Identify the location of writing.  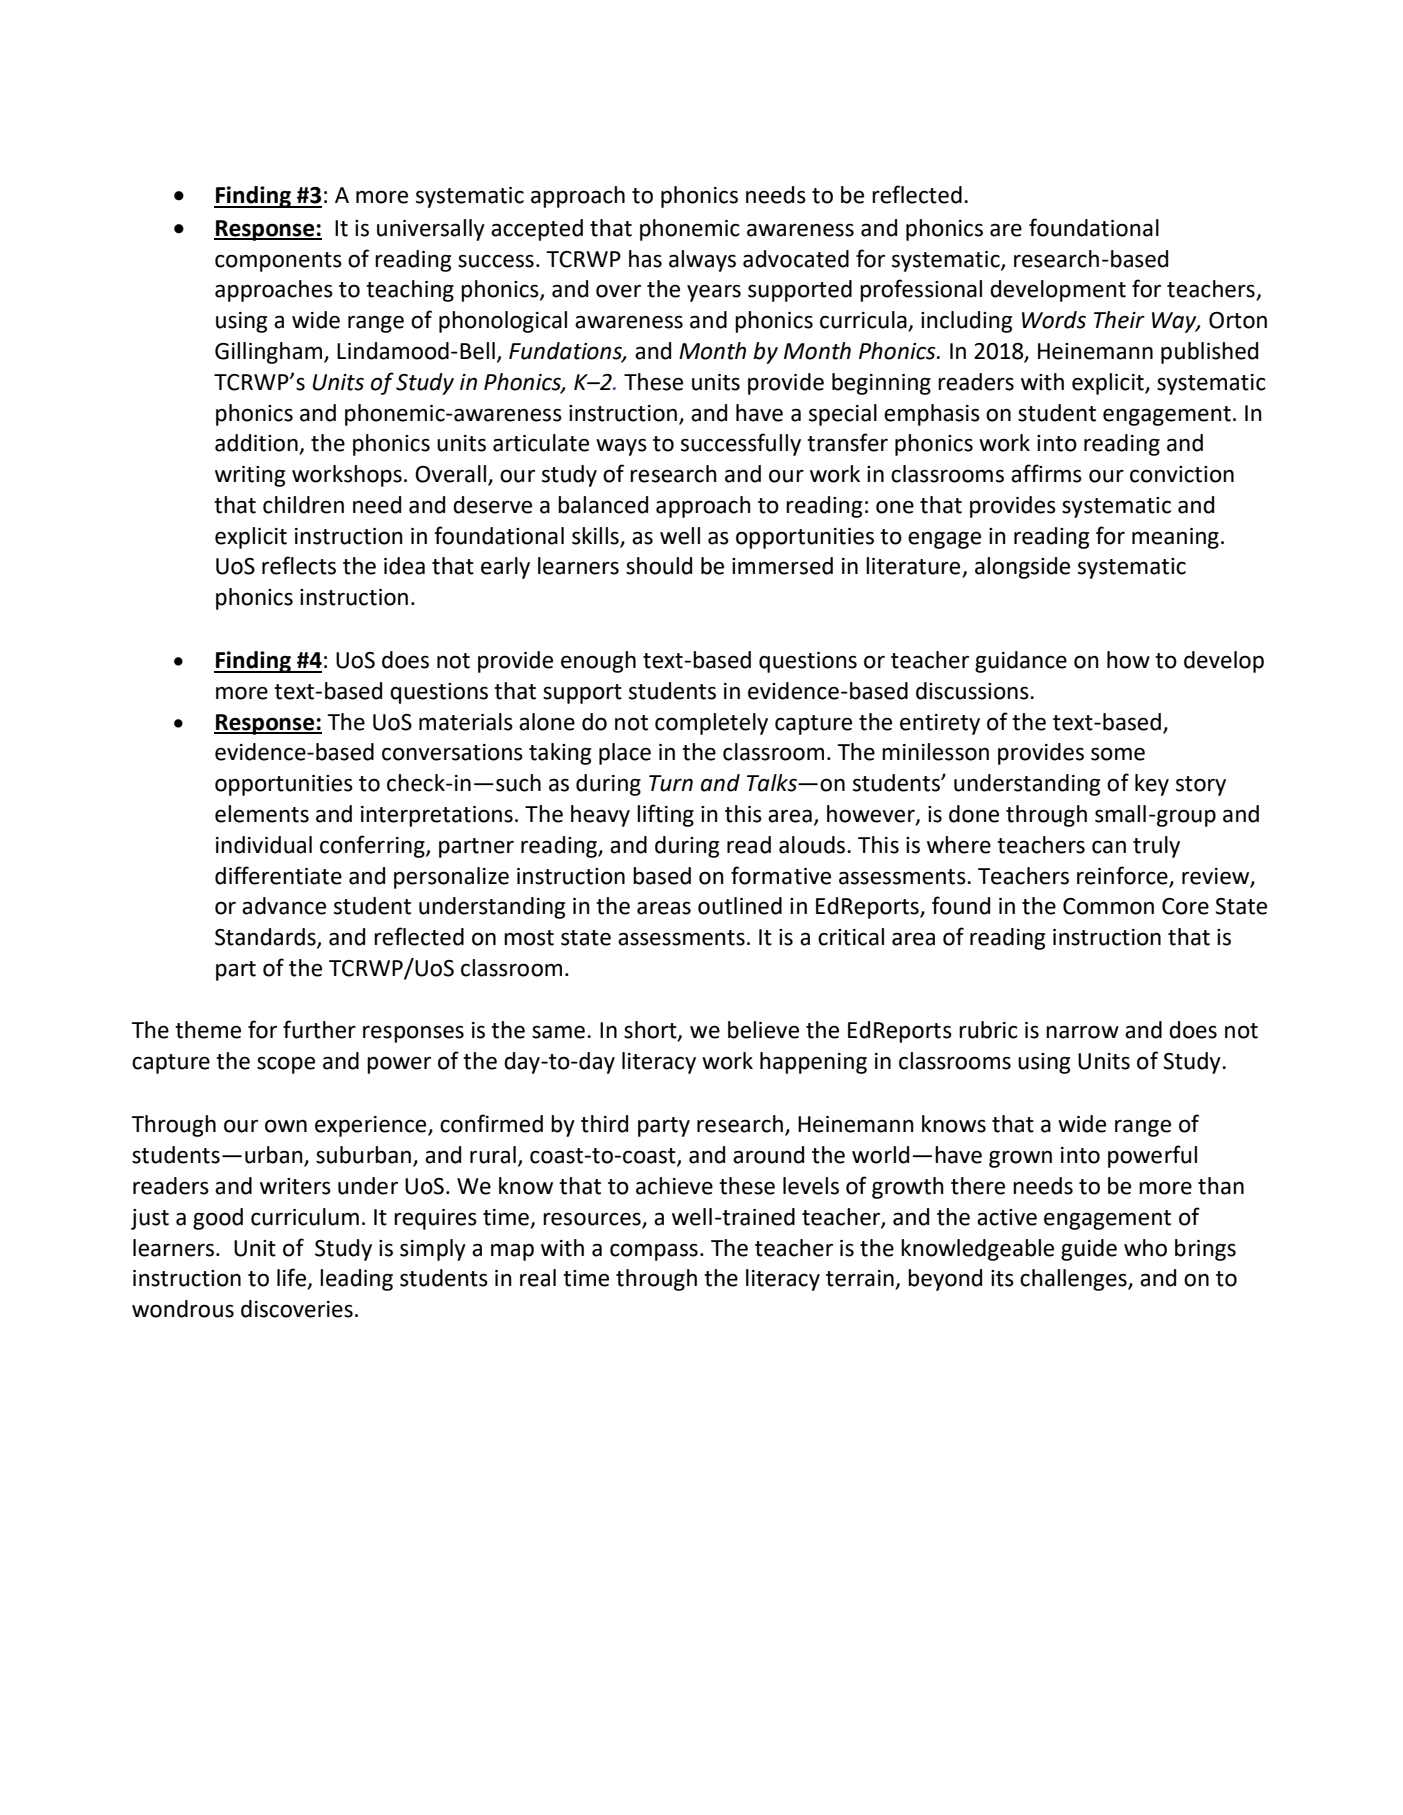
(250, 476).
